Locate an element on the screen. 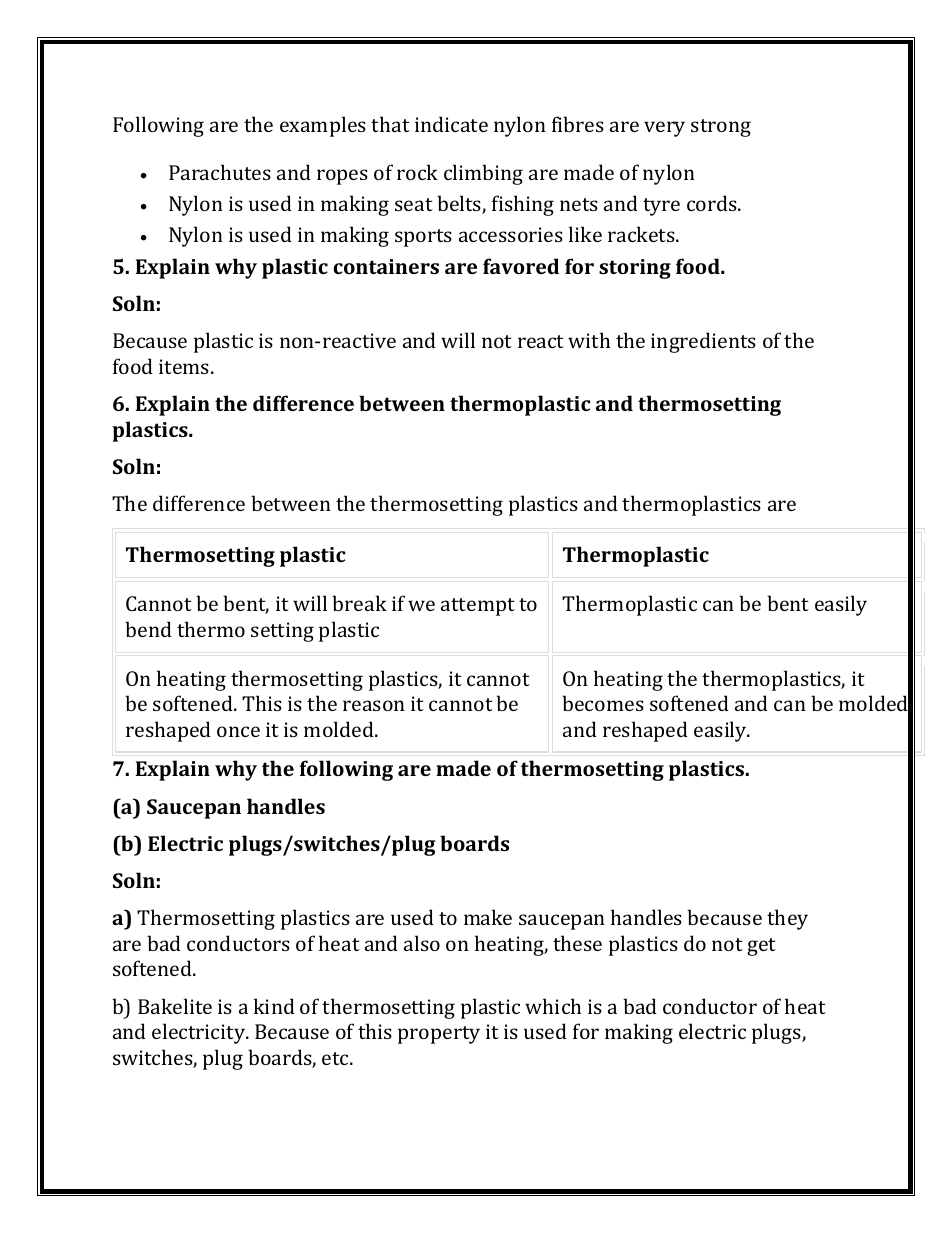 This screenshot has height=1233, width=952. kind is located at coordinates (274, 1006).
